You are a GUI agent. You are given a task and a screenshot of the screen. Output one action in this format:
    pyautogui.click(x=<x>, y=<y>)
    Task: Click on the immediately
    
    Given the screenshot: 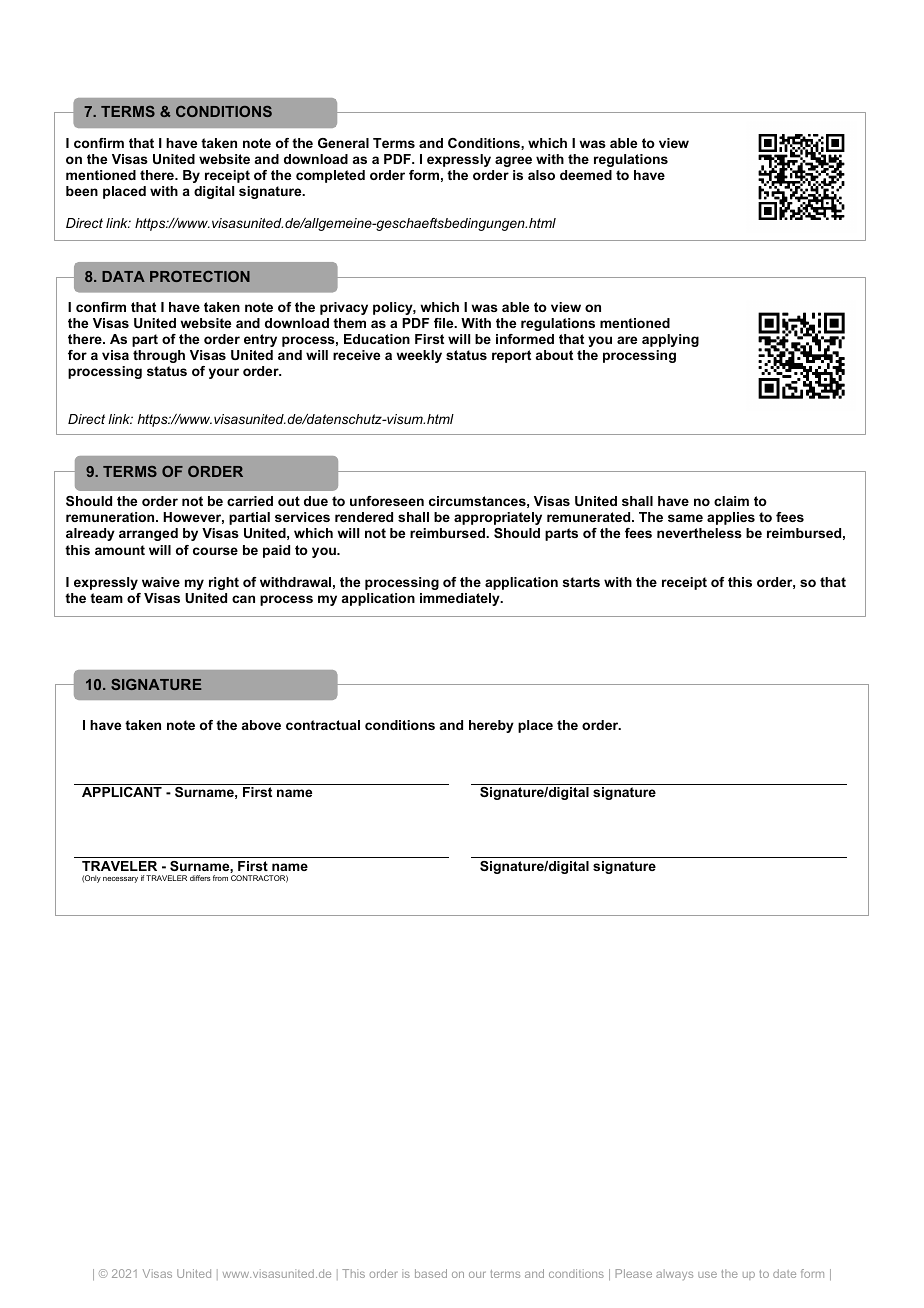 What is the action you would take?
    pyautogui.click(x=461, y=599)
